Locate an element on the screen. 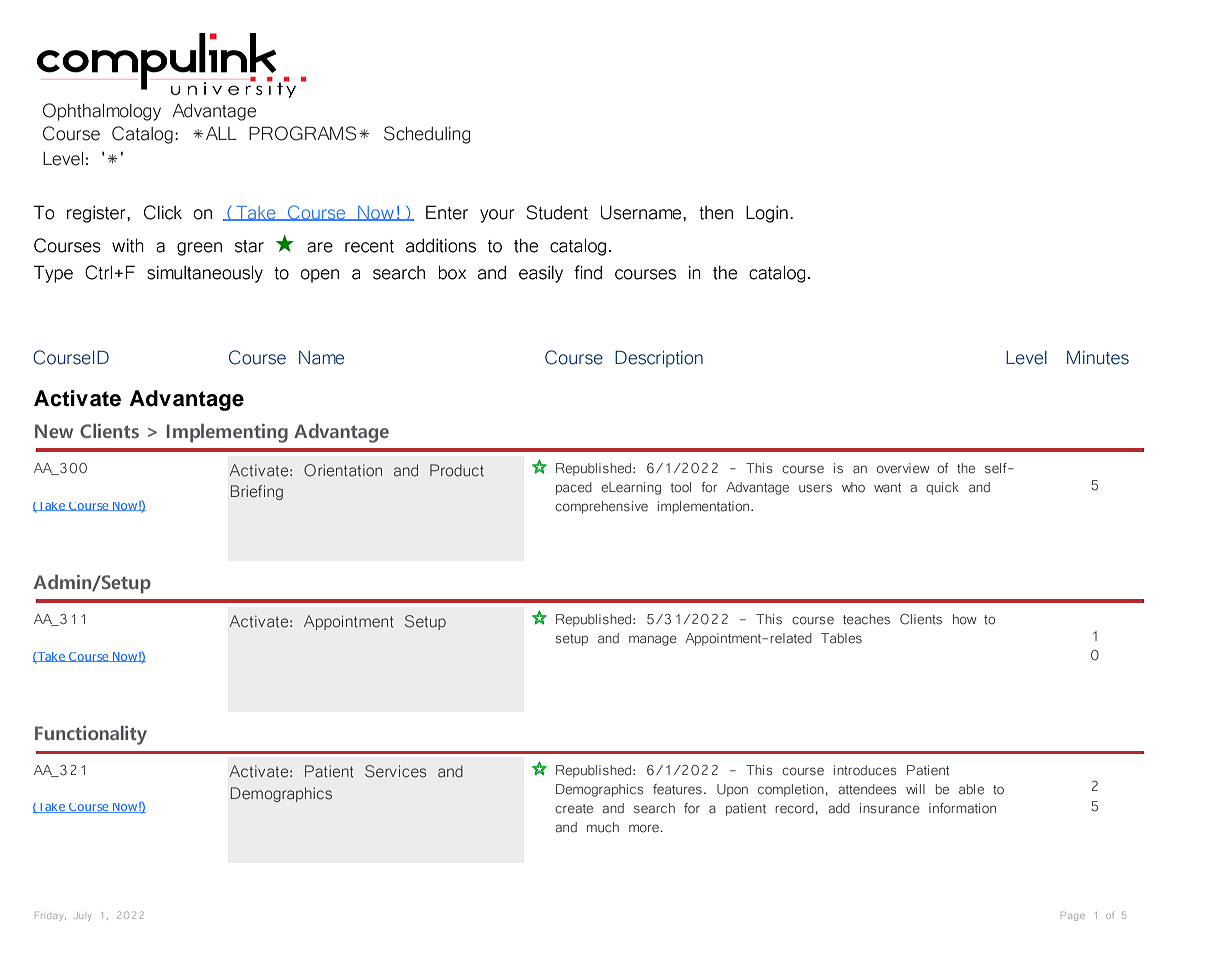 The width and height of the screenshot is (1232, 953). Scheduling is located at coordinates (427, 135).
